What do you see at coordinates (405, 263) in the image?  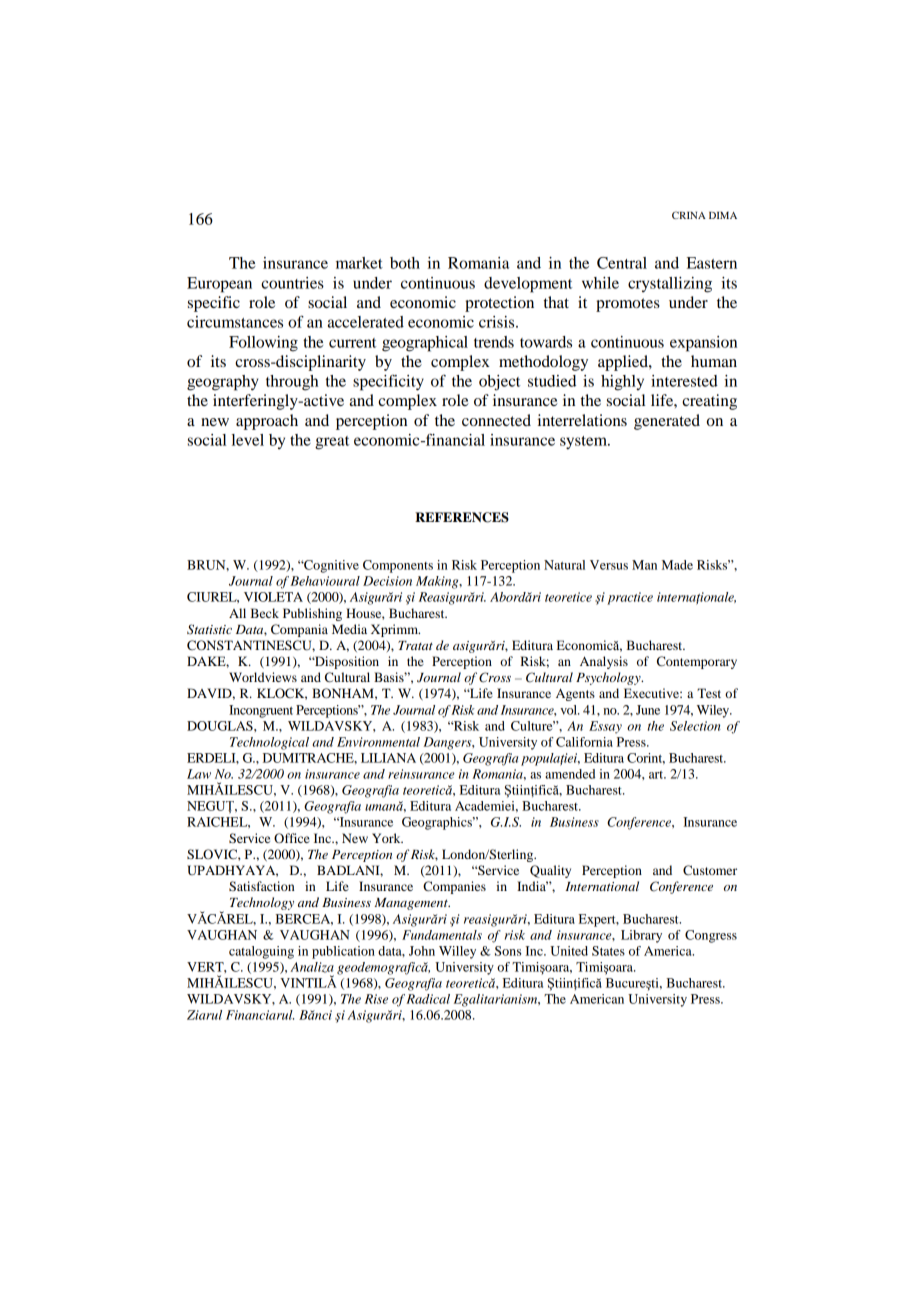 I see `both` at bounding box center [405, 263].
